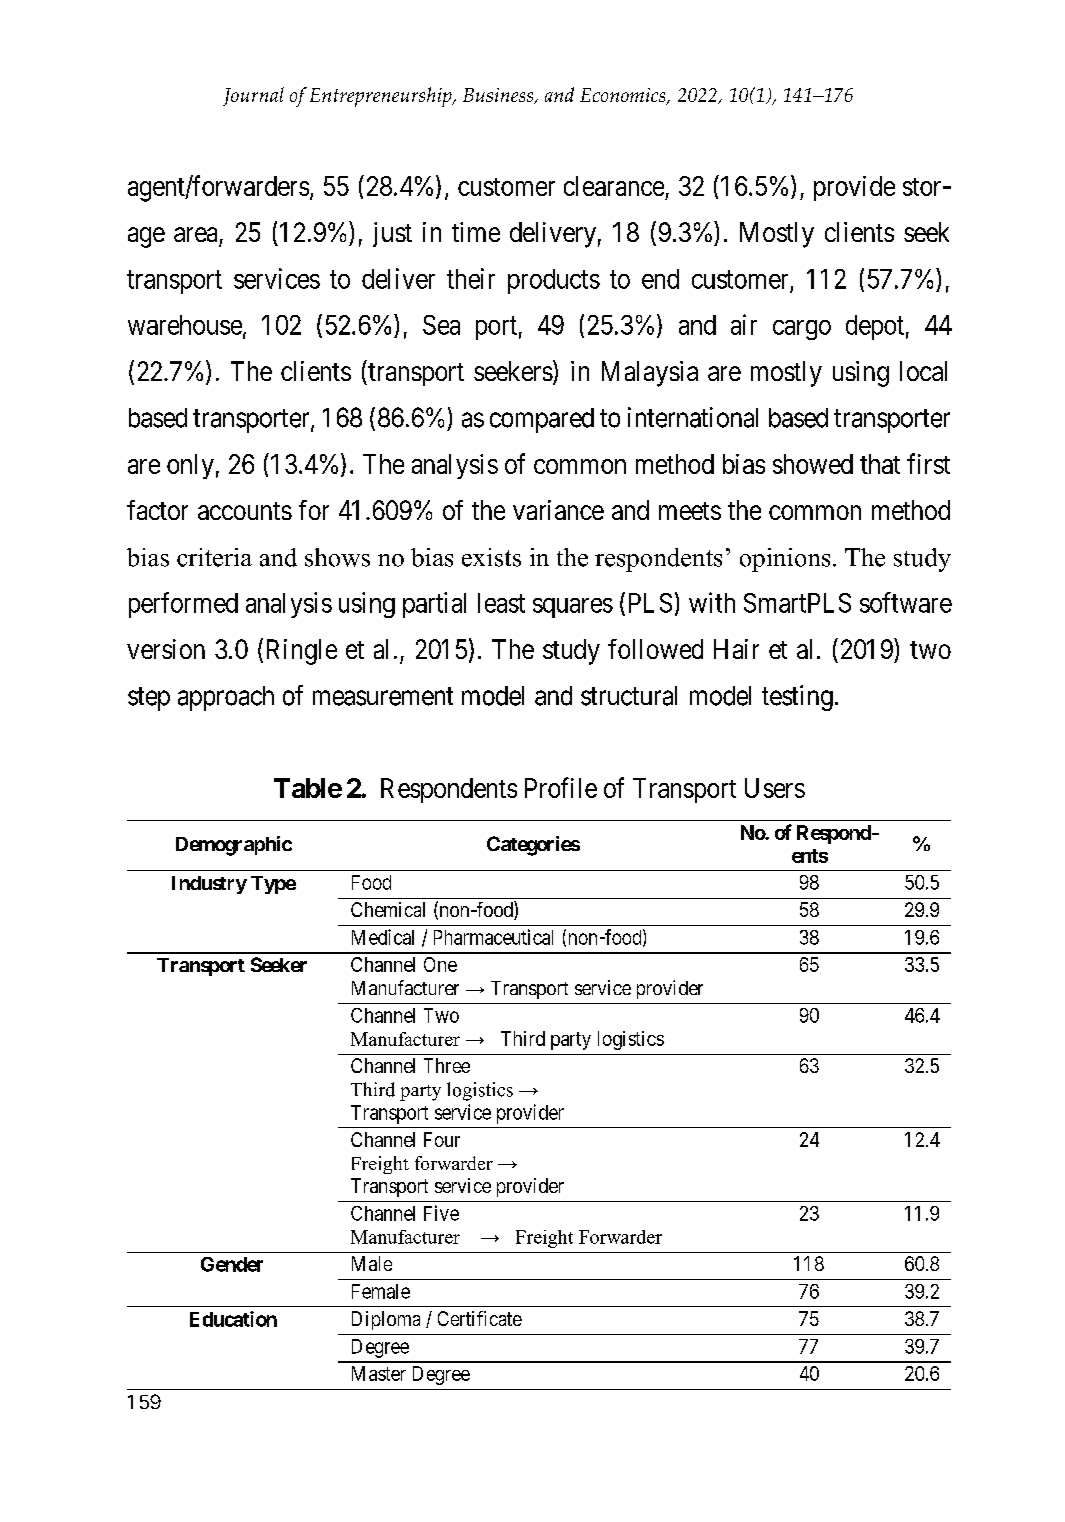  What do you see at coordinates (561, 787) in the screenshot?
I see `Profile` at bounding box center [561, 787].
